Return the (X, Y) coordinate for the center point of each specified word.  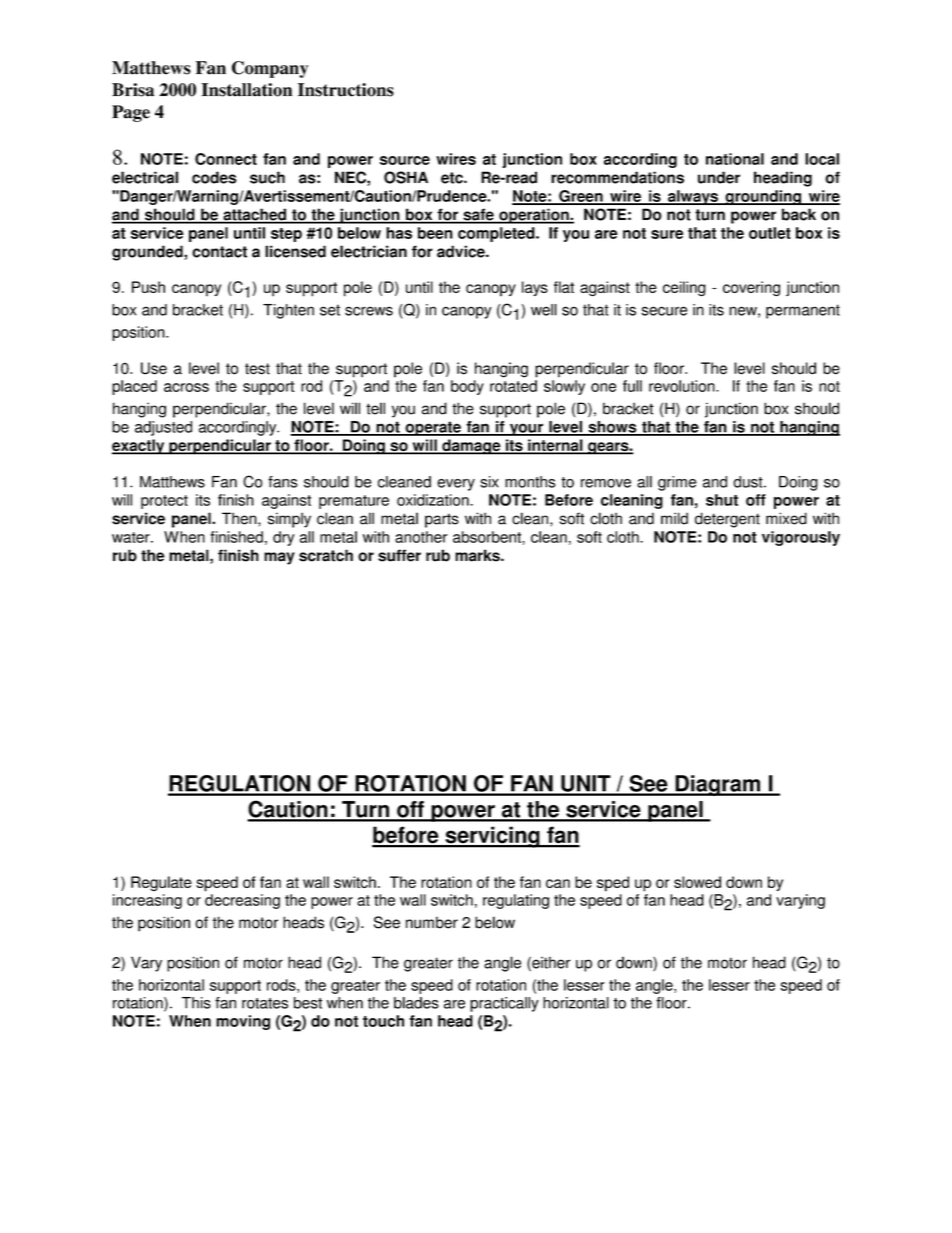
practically (504, 1004)
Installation (246, 90)
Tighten (288, 311)
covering (751, 288)
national (735, 159)
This (196, 1003)
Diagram (717, 785)
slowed (697, 882)
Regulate (161, 883)
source (405, 160)
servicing (492, 837)
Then (240, 518)
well (544, 310)
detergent (727, 520)
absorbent (488, 537)
